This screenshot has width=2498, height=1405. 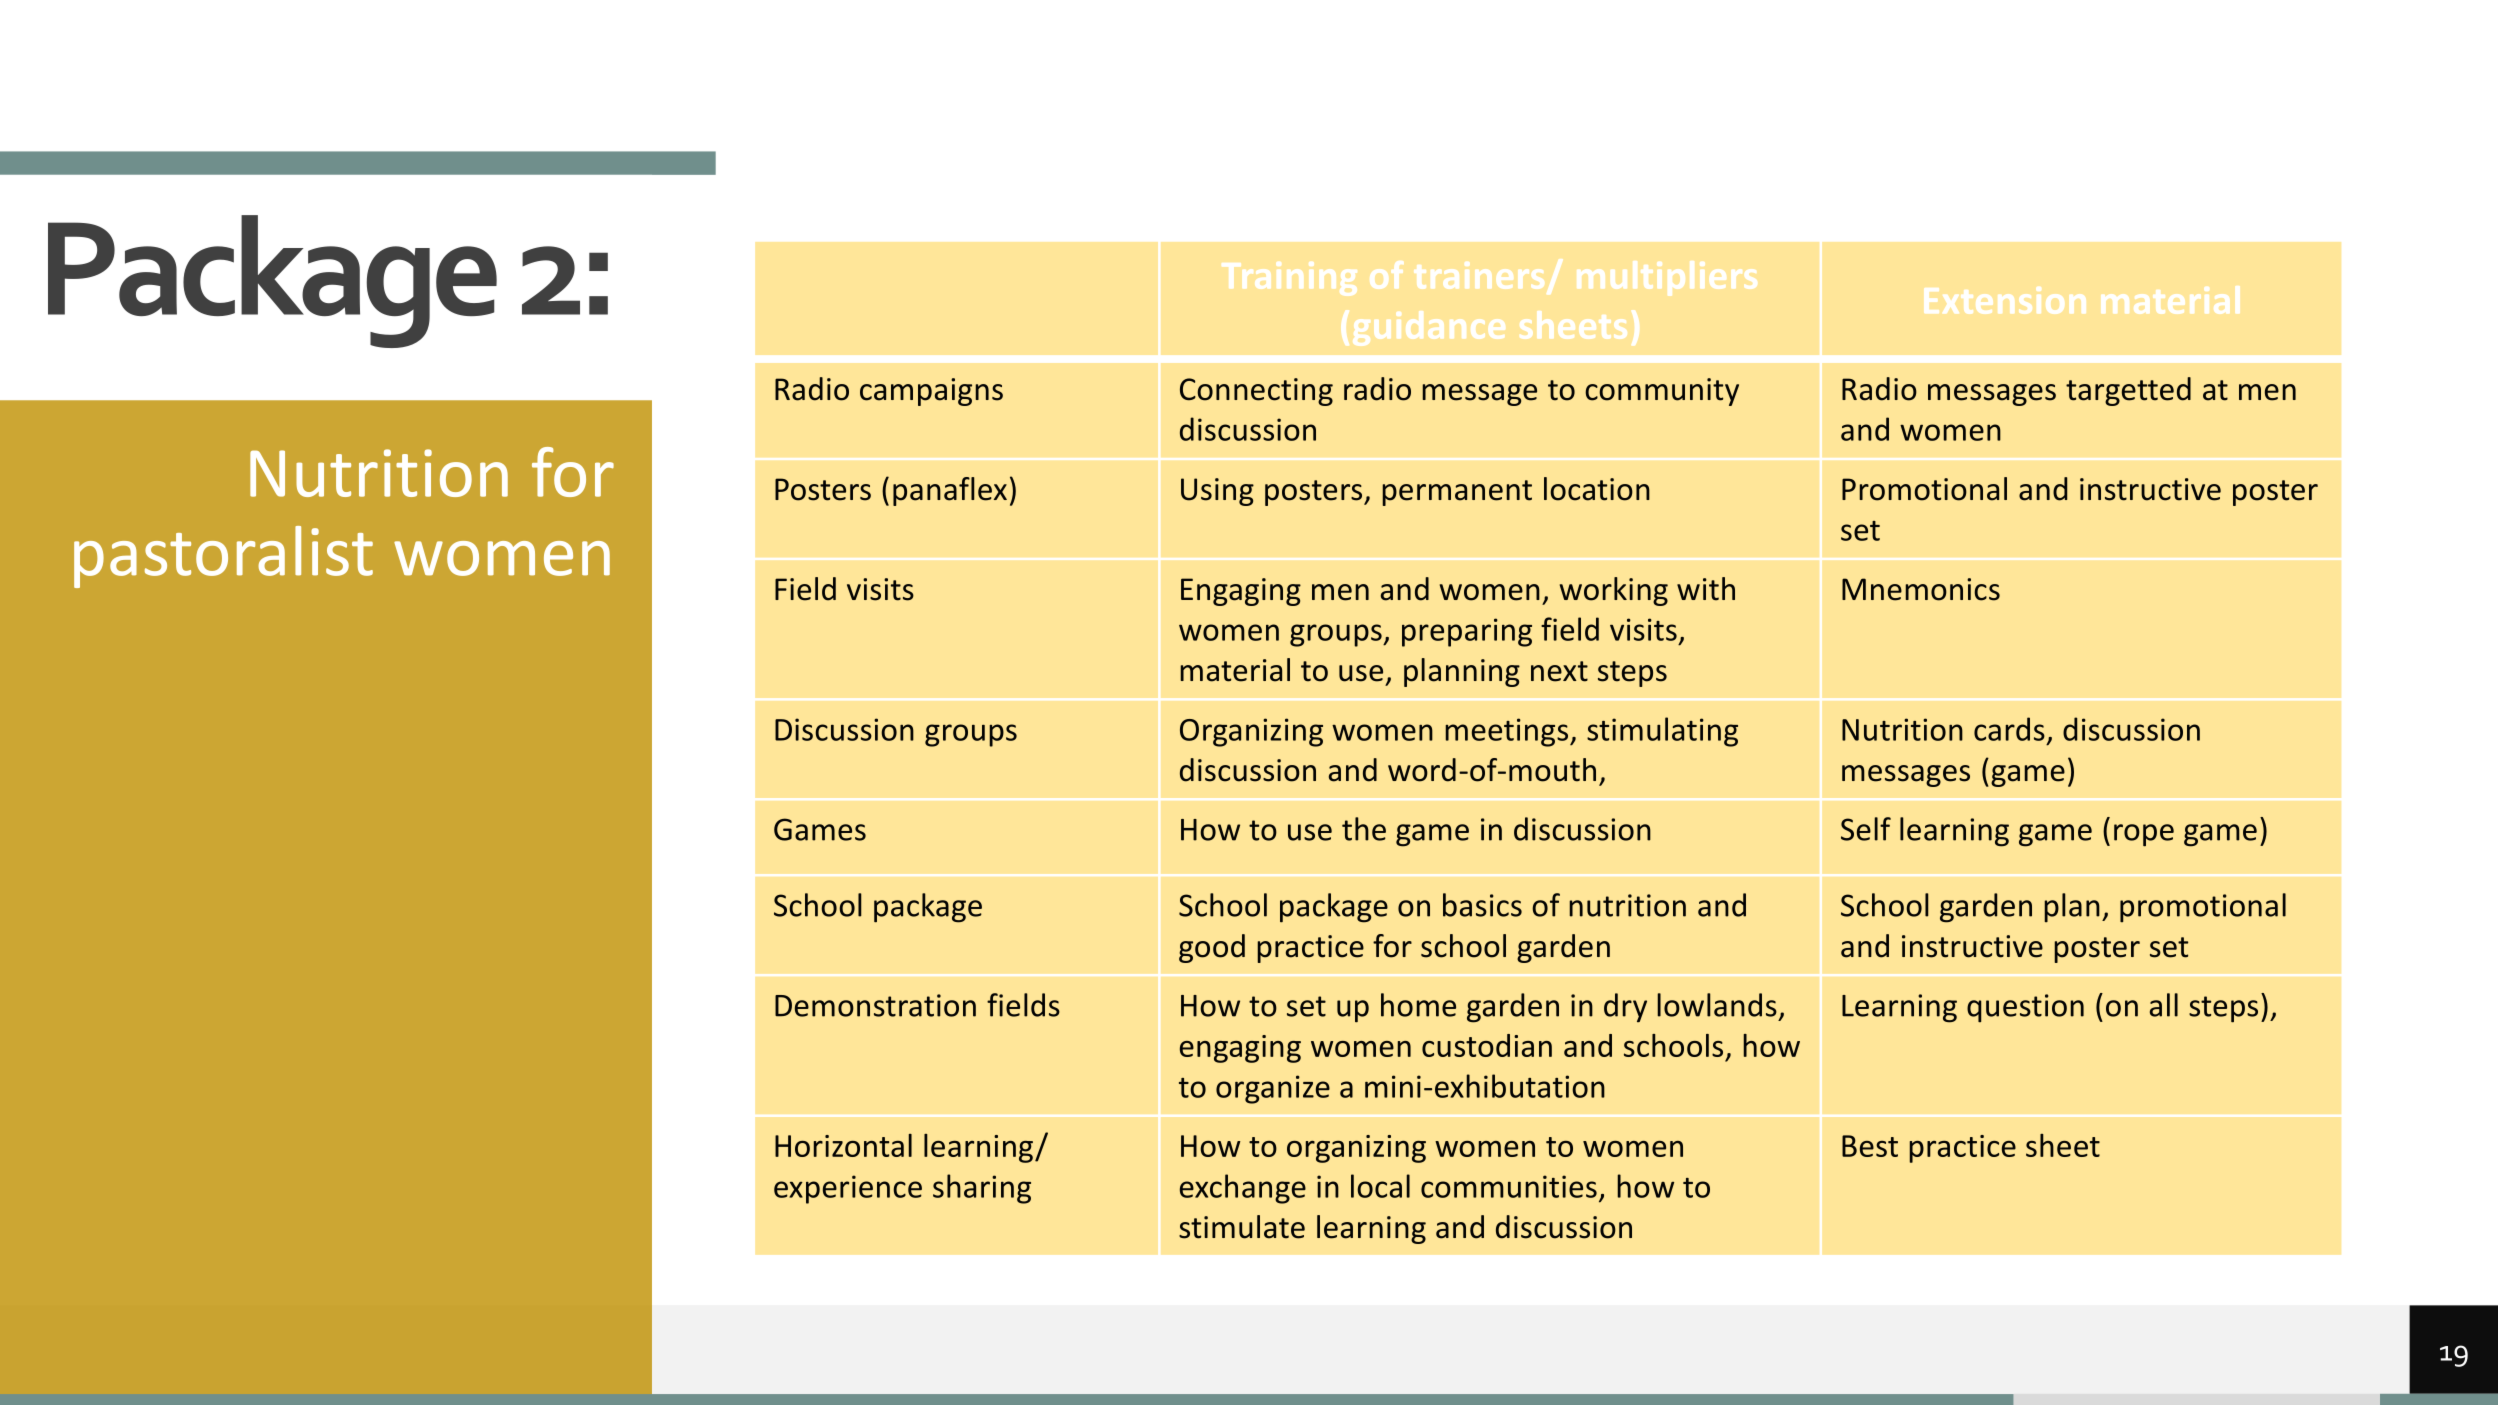 What do you see at coordinates (1866, 829) in the screenshot?
I see `Self` at bounding box center [1866, 829].
